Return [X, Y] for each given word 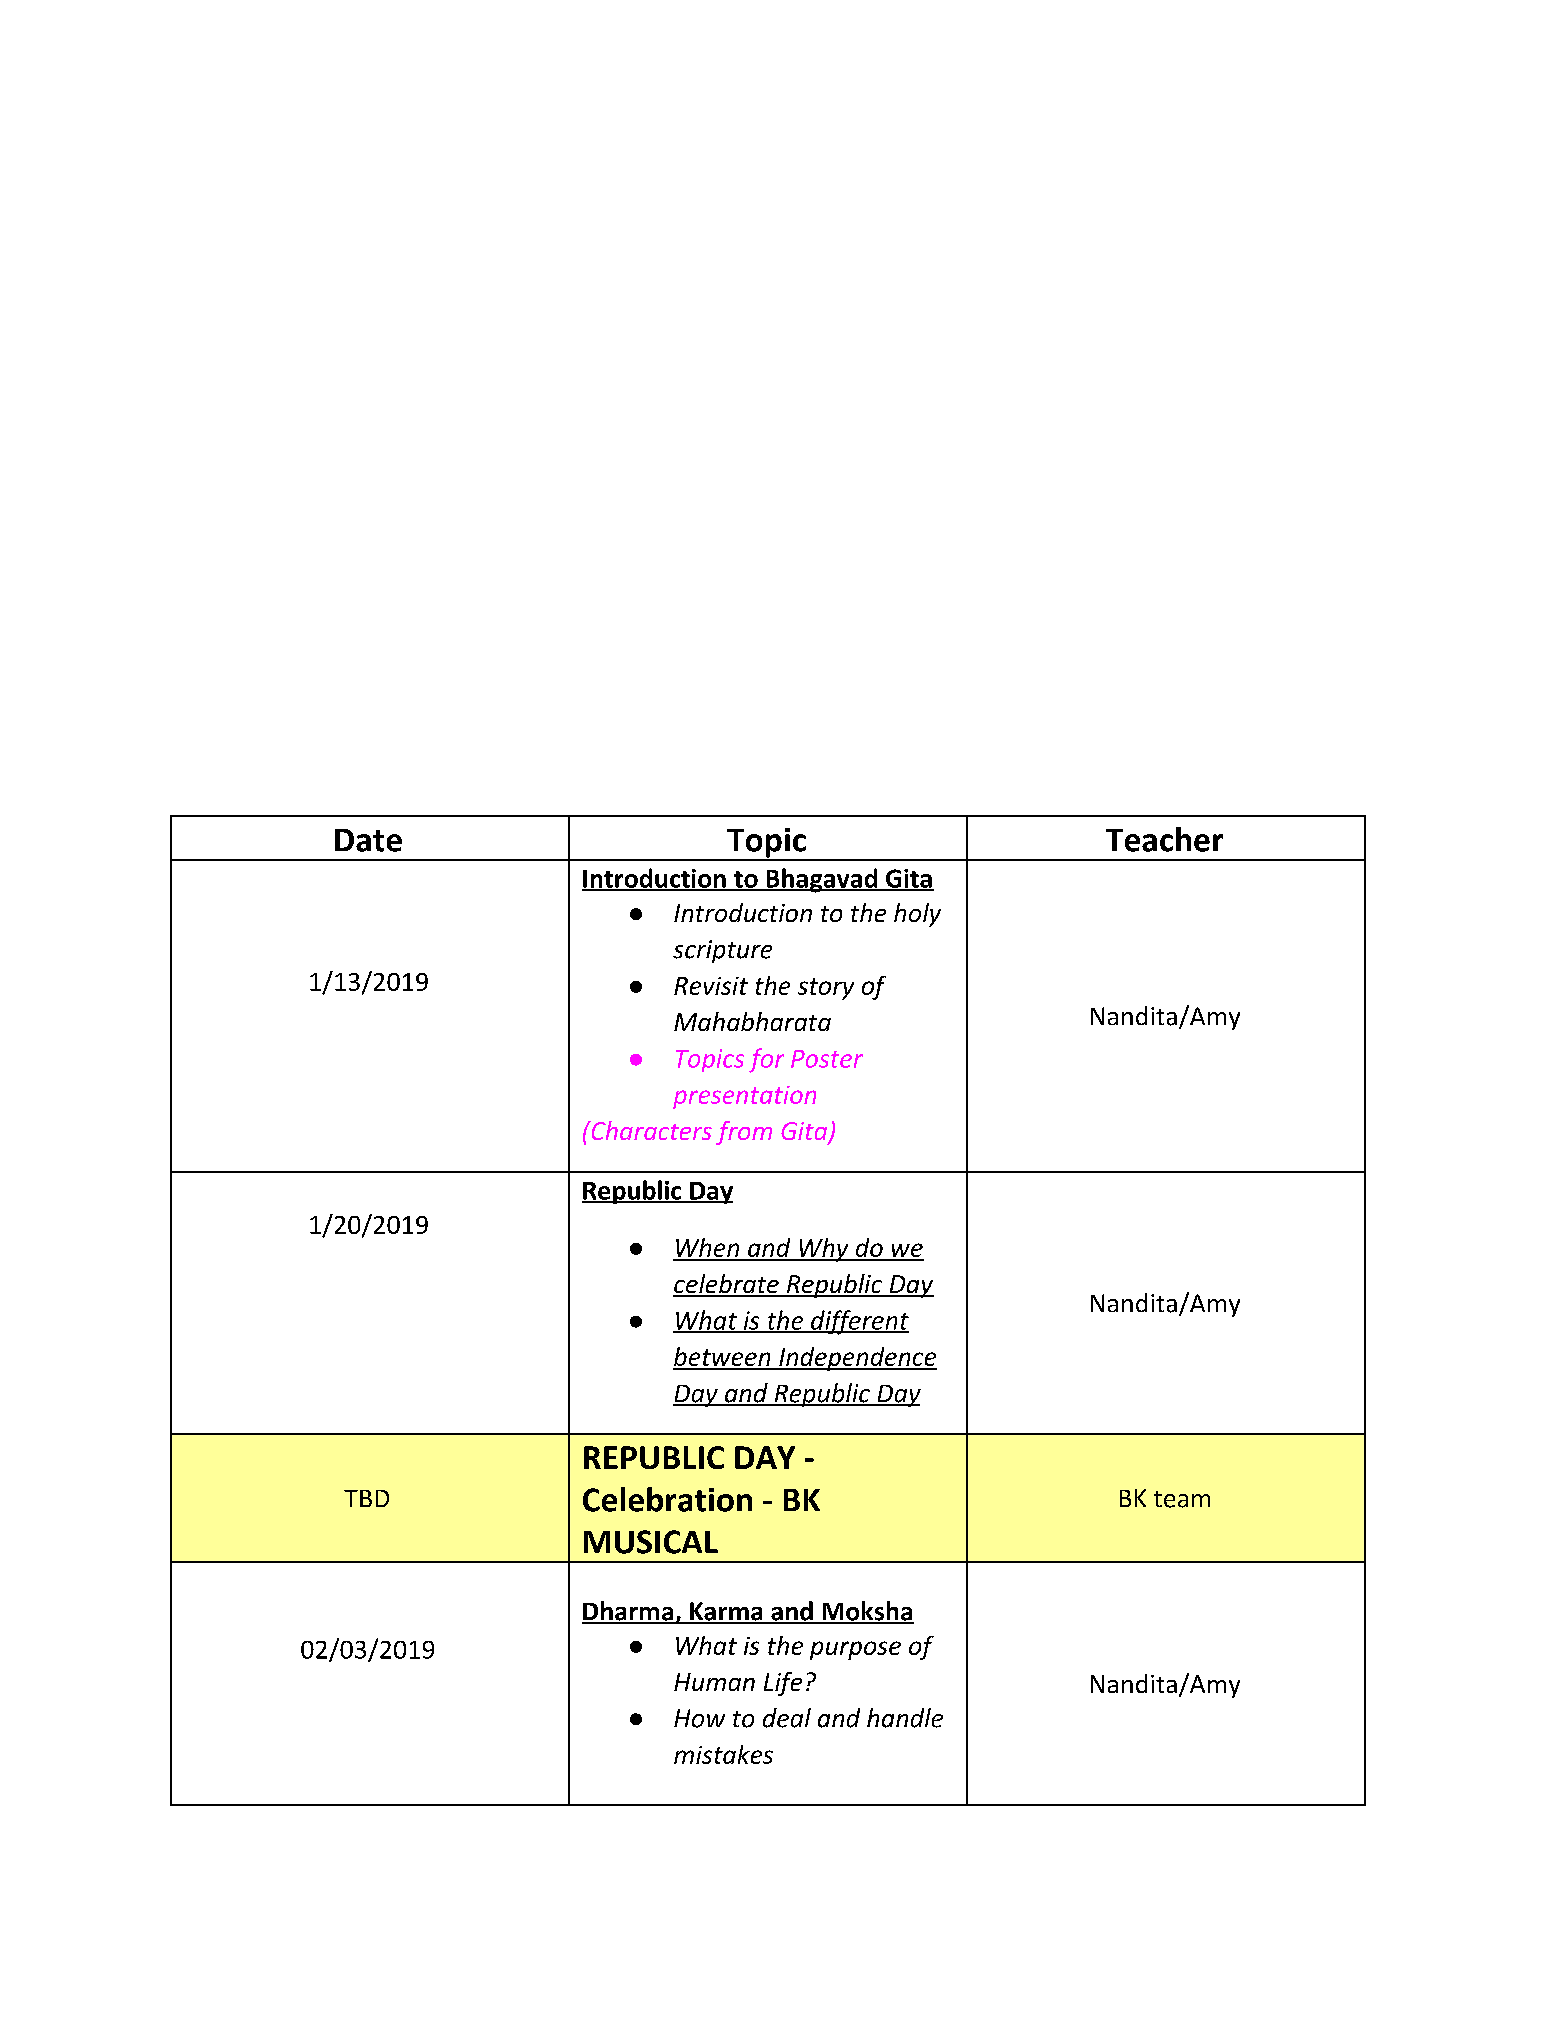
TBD [366, 1498]
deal [787, 1718]
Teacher [1164, 839]
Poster [827, 1059]
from [744, 1133]
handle [905, 1718]
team [1182, 1499]
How [699, 1718]
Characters [650, 1130]
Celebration [667, 1499]
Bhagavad [821, 880]
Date [368, 840]
